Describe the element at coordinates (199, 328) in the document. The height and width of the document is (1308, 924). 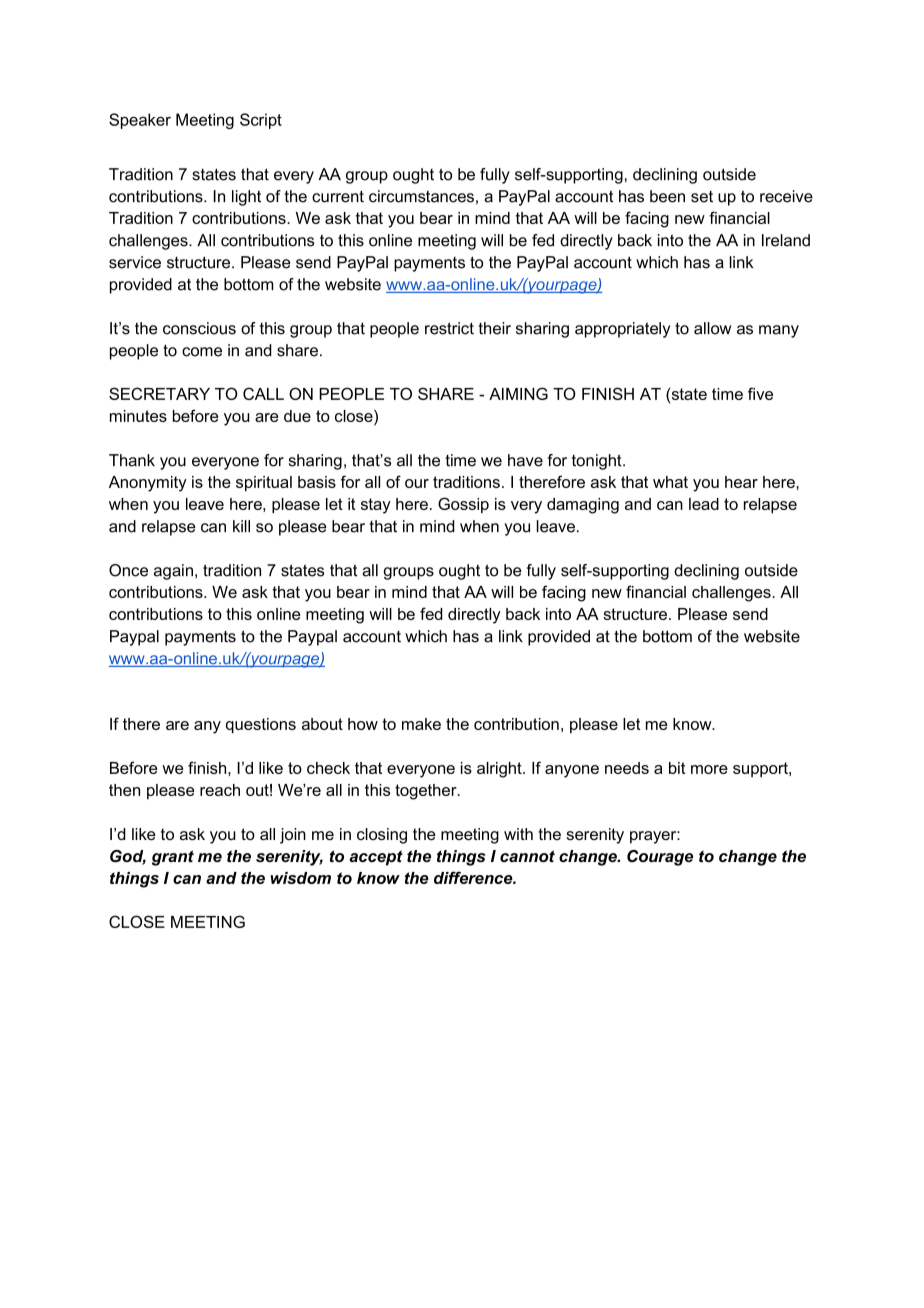
I see `conscious` at that location.
